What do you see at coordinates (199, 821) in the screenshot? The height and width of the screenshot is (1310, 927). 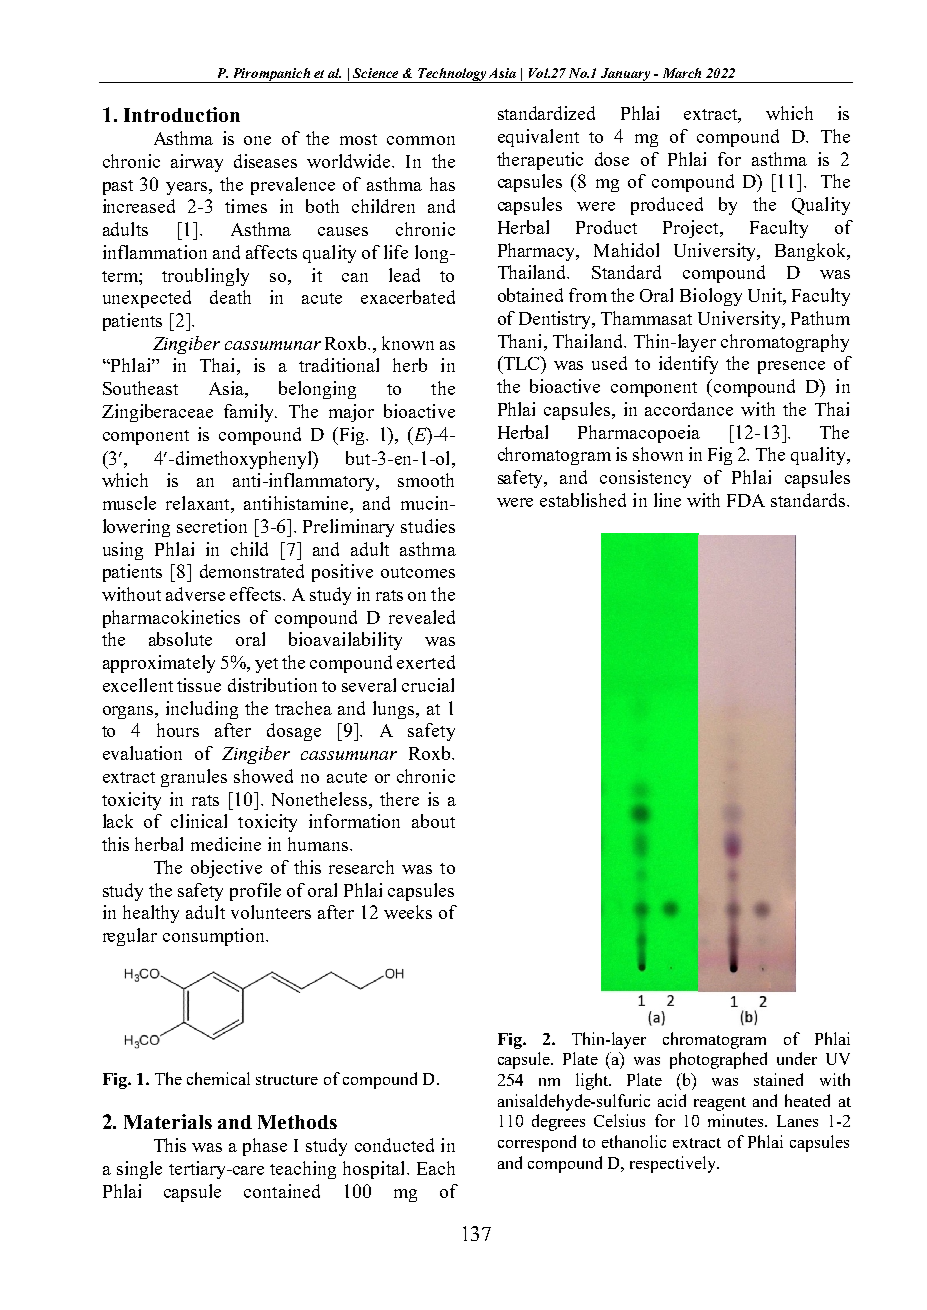 I see `clinical` at bounding box center [199, 821].
